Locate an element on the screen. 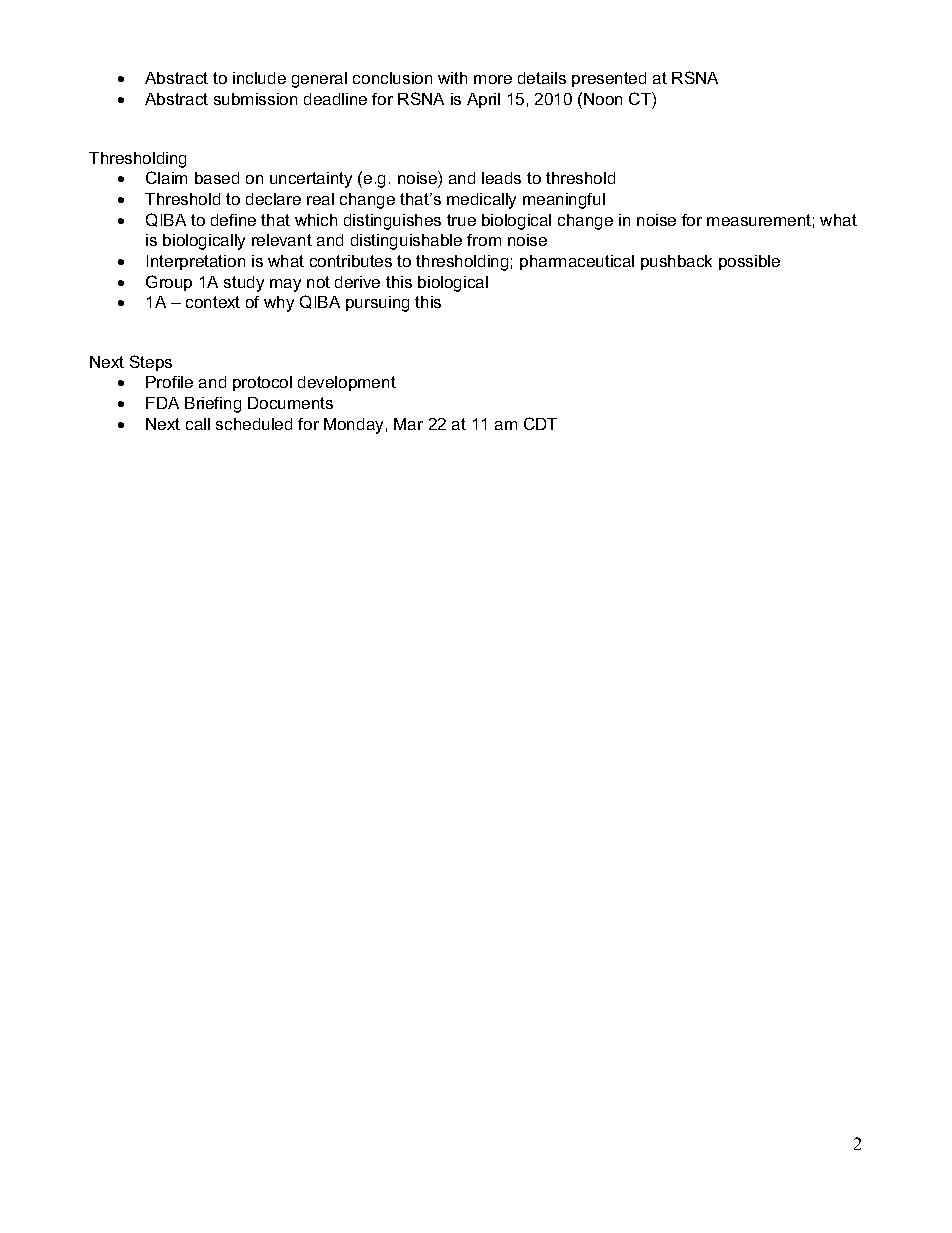 The image size is (952, 1233). from is located at coordinates (484, 240).
